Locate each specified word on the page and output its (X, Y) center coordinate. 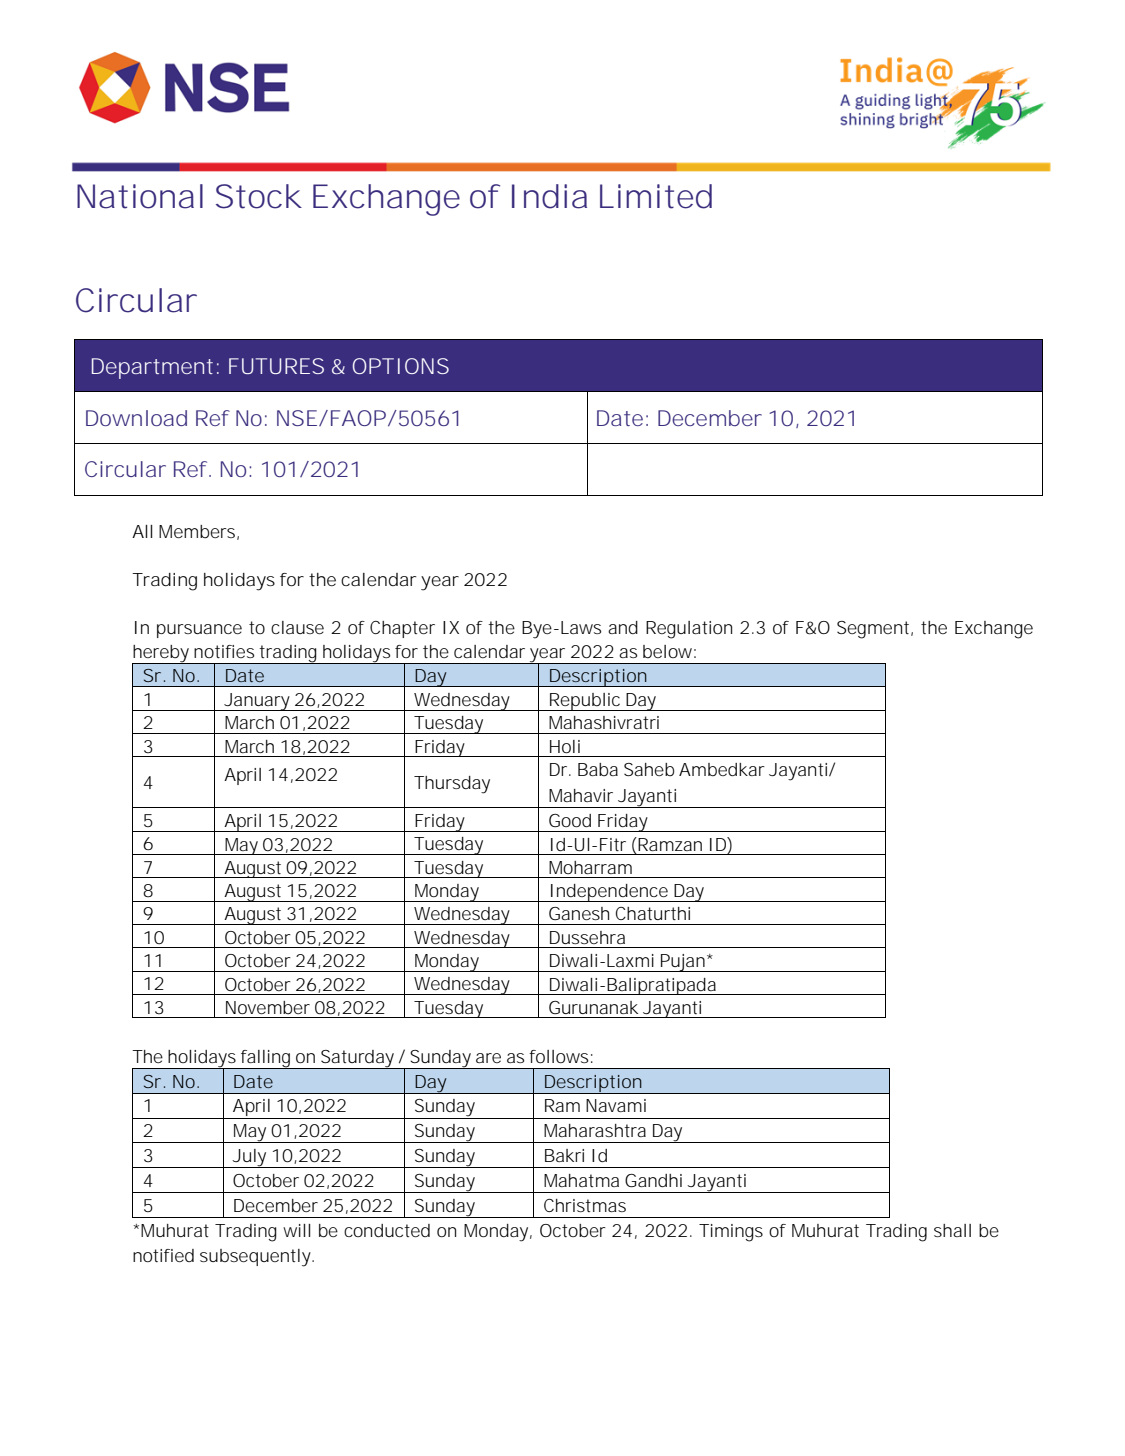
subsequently (257, 1258)
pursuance (199, 631)
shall (952, 1230)
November (268, 1008)
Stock (259, 196)
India (549, 196)
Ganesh (579, 913)
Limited (656, 196)
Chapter (402, 629)
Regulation (689, 630)
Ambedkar (722, 769)
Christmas (585, 1205)
